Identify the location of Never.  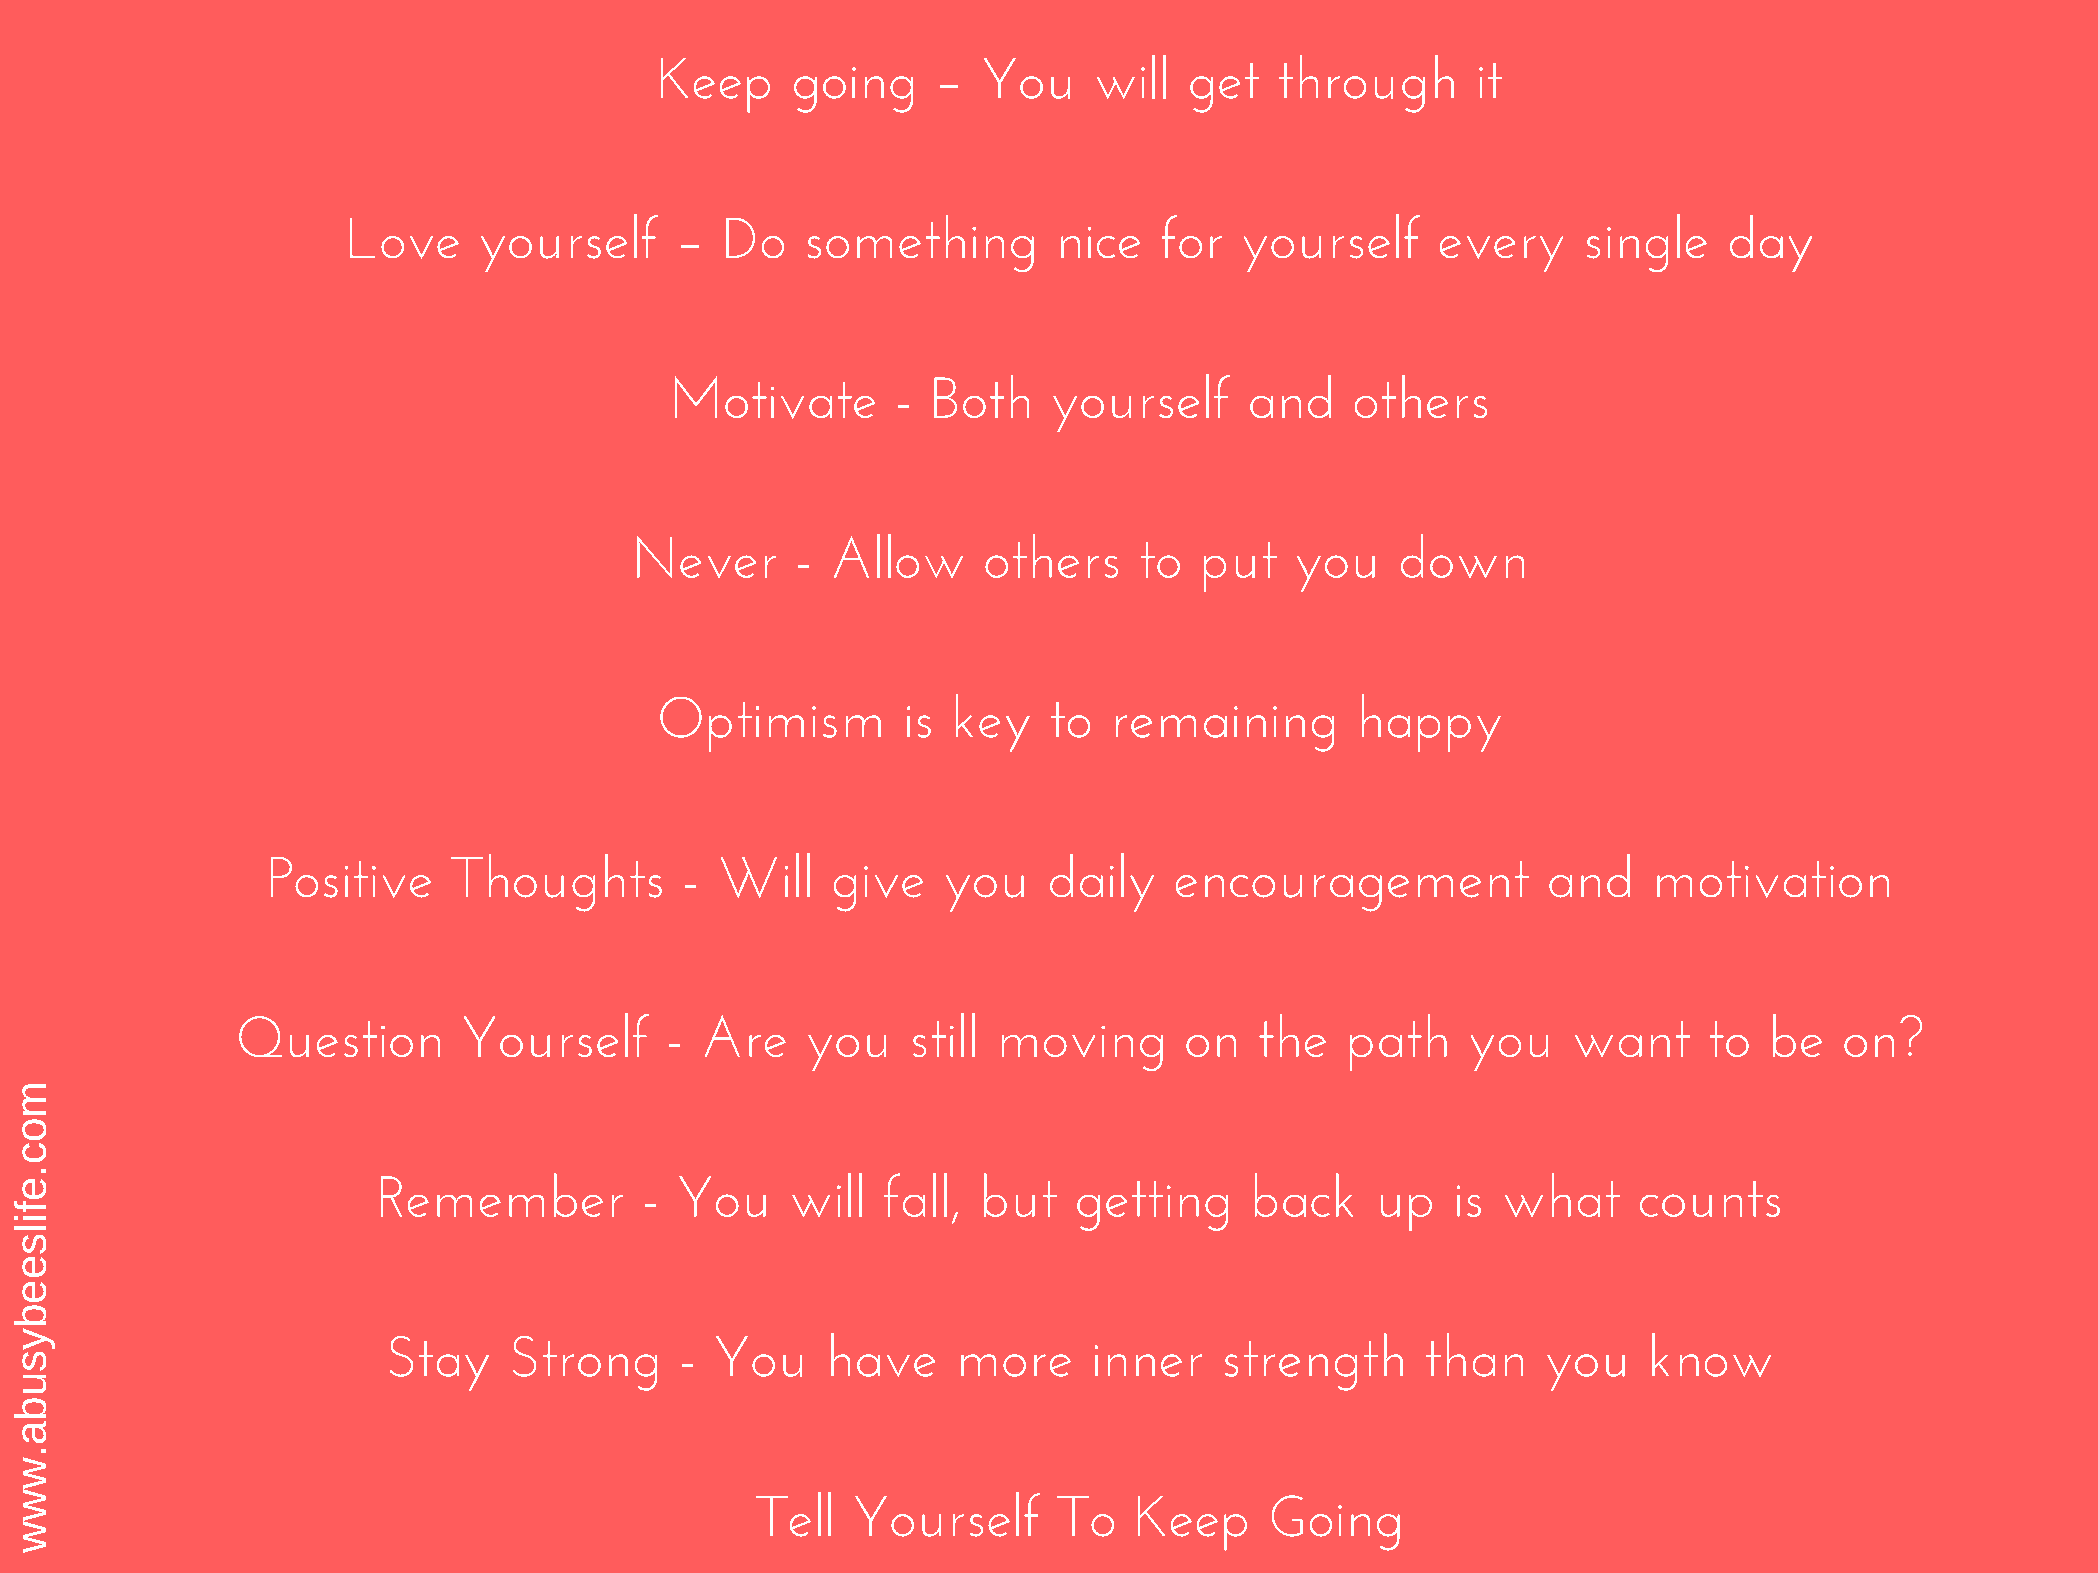
(706, 557).
